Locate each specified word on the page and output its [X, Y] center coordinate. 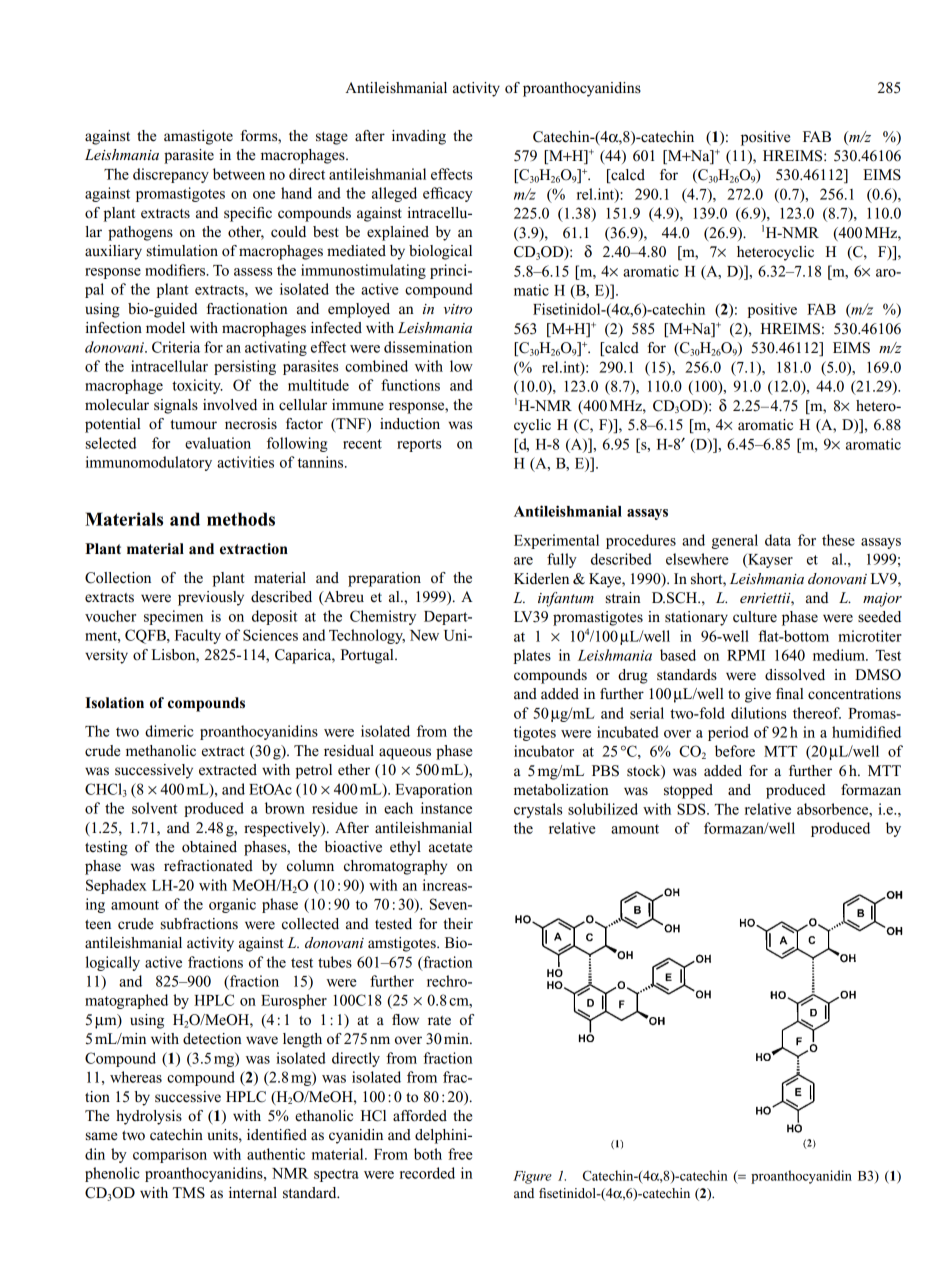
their [458, 924]
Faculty [198, 636]
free [460, 1154]
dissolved [795, 675]
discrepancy [171, 175]
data [778, 540]
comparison [170, 1155]
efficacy [448, 194]
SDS [692, 809]
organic [232, 905]
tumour [193, 425]
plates [532, 656]
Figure [532, 1177]
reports [419, 445]
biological [440, 252]
